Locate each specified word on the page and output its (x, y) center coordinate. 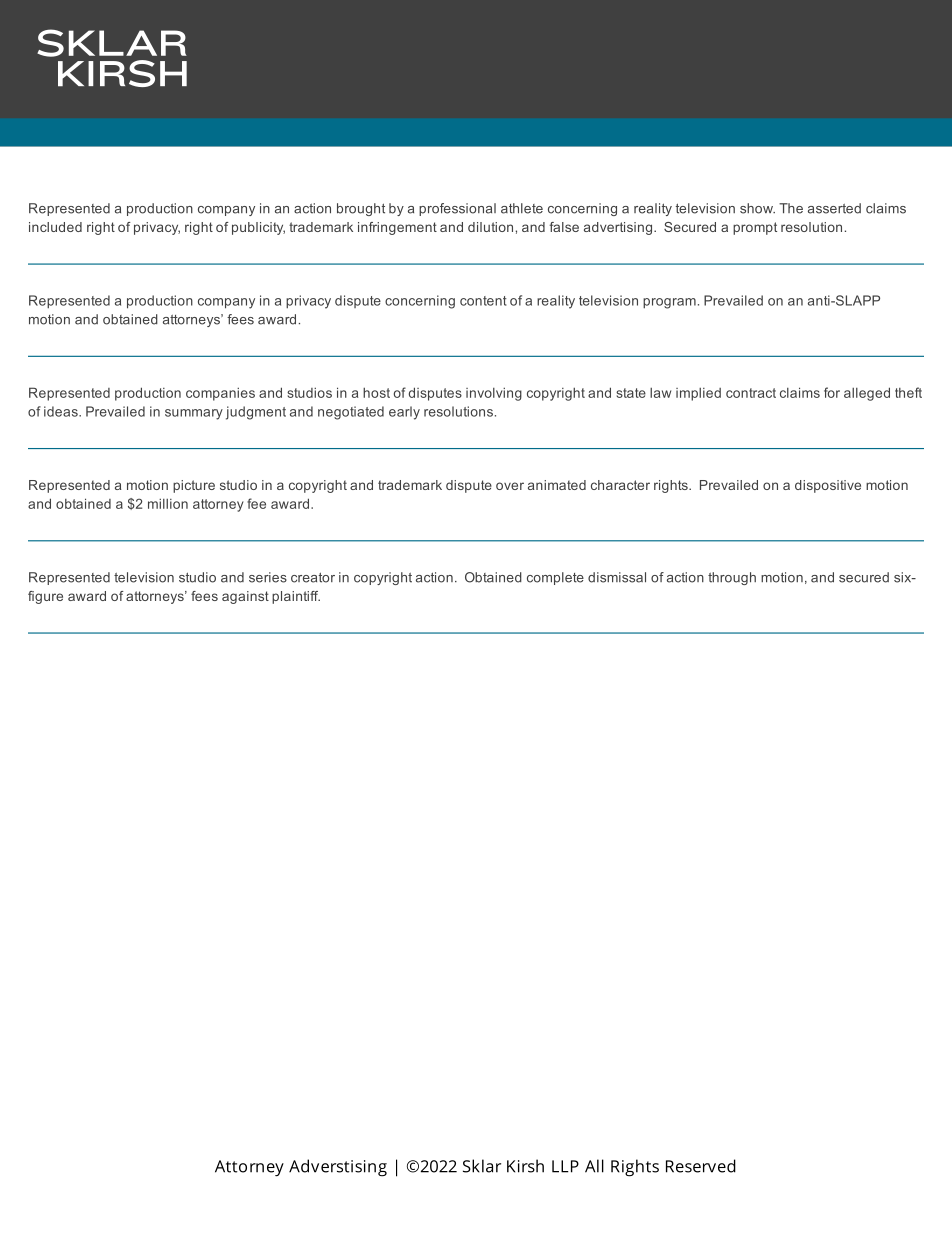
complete (555, 578)
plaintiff (296, 597)
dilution (490, 227)
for (832, 392)
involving (494, 394)
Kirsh (525, 1166)
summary (194, 414)
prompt (755, 228)
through (732, 578)
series (268, 577)
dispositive (828, 486)
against (245, 597)
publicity (258, 228)
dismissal (617, 577)
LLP (565, 1166)
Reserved (701, 1166)
